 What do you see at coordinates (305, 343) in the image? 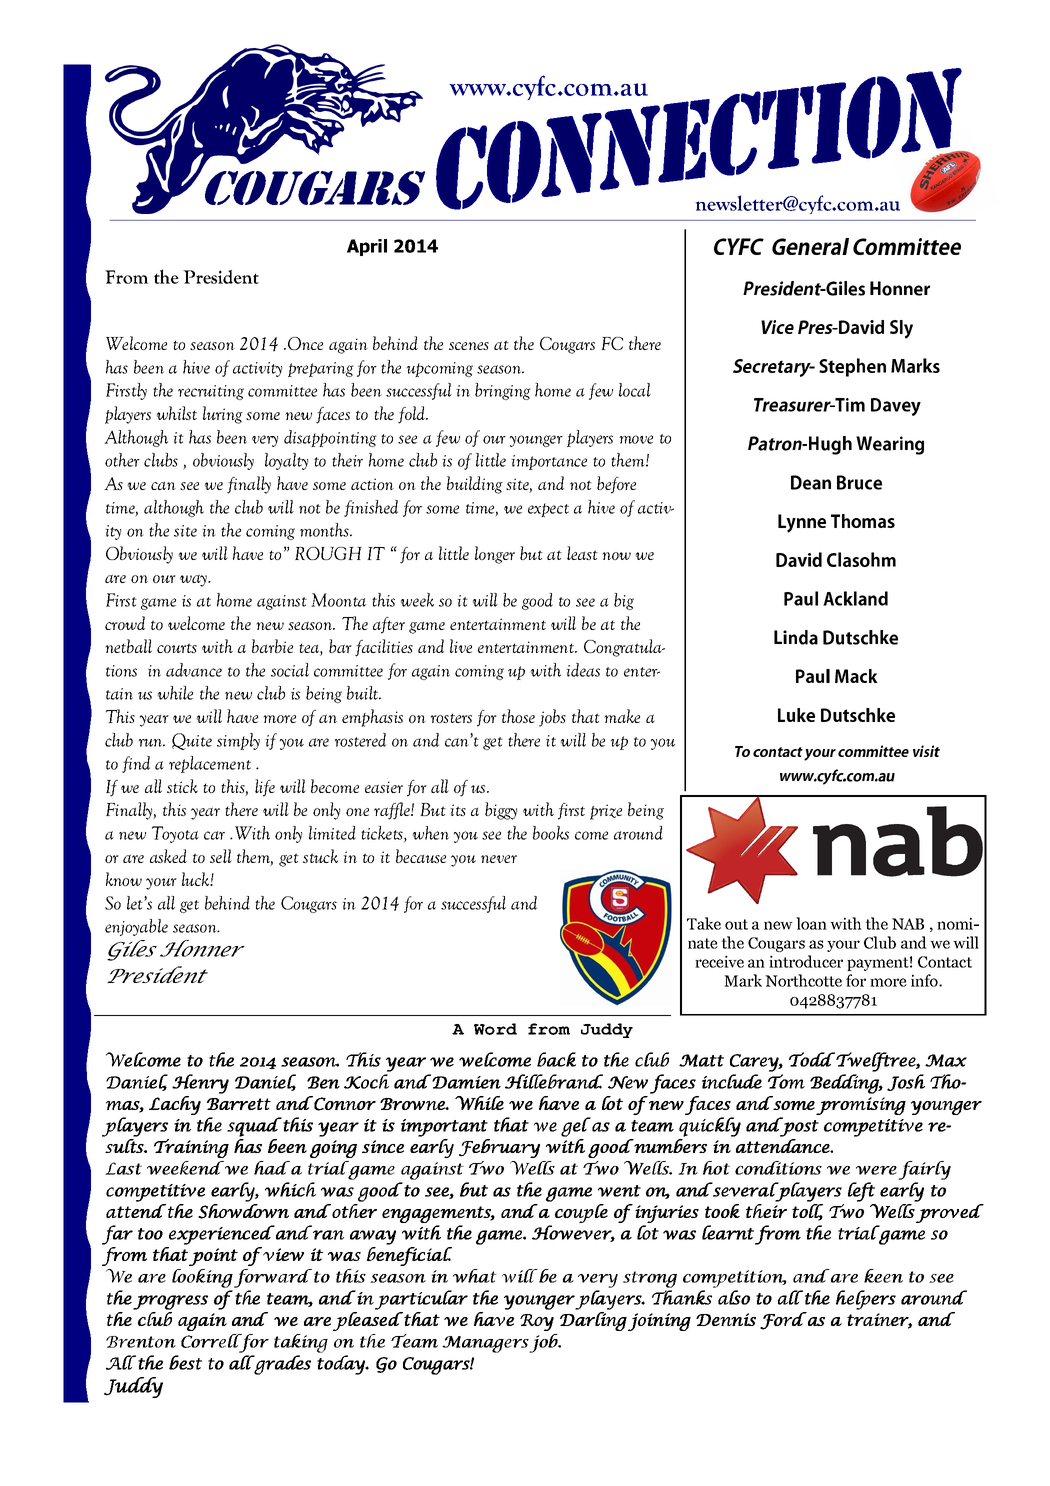
I see `Once` at bounding box center [305, 343].
